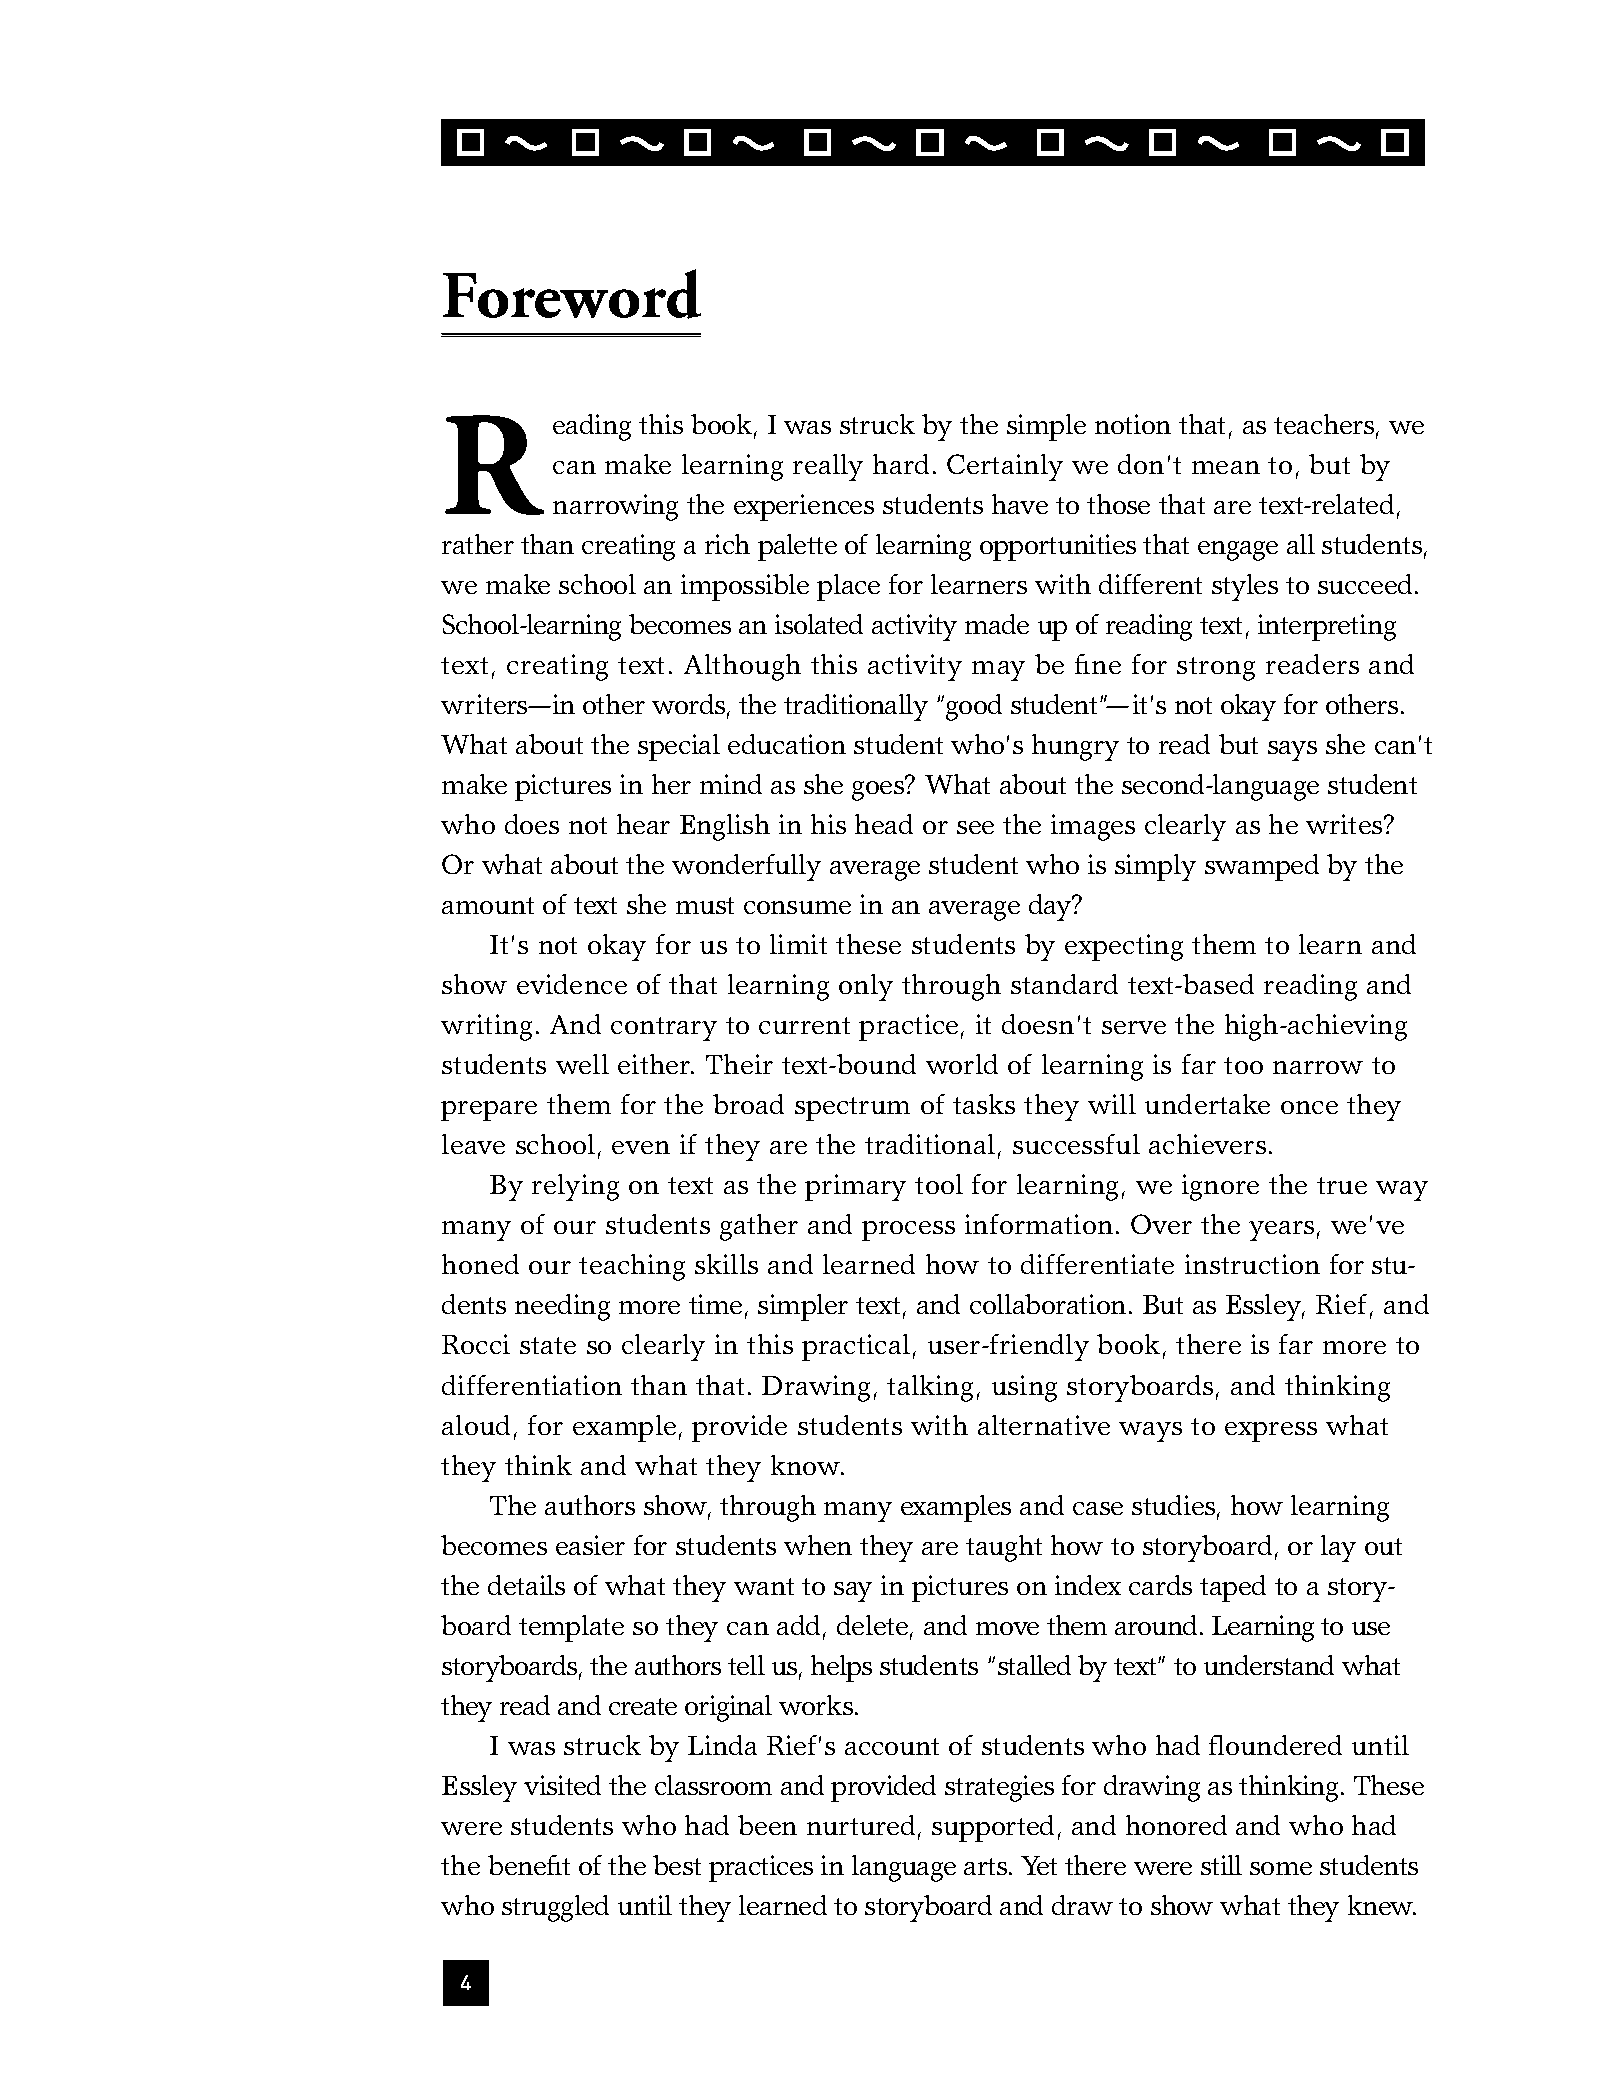 Image resolution: width=1609 pixels, height=2089 pixels. What do you see at coordinates (1309, 1107) in the screenshot?
I see `once` at bounding box center [1309, 1107].
